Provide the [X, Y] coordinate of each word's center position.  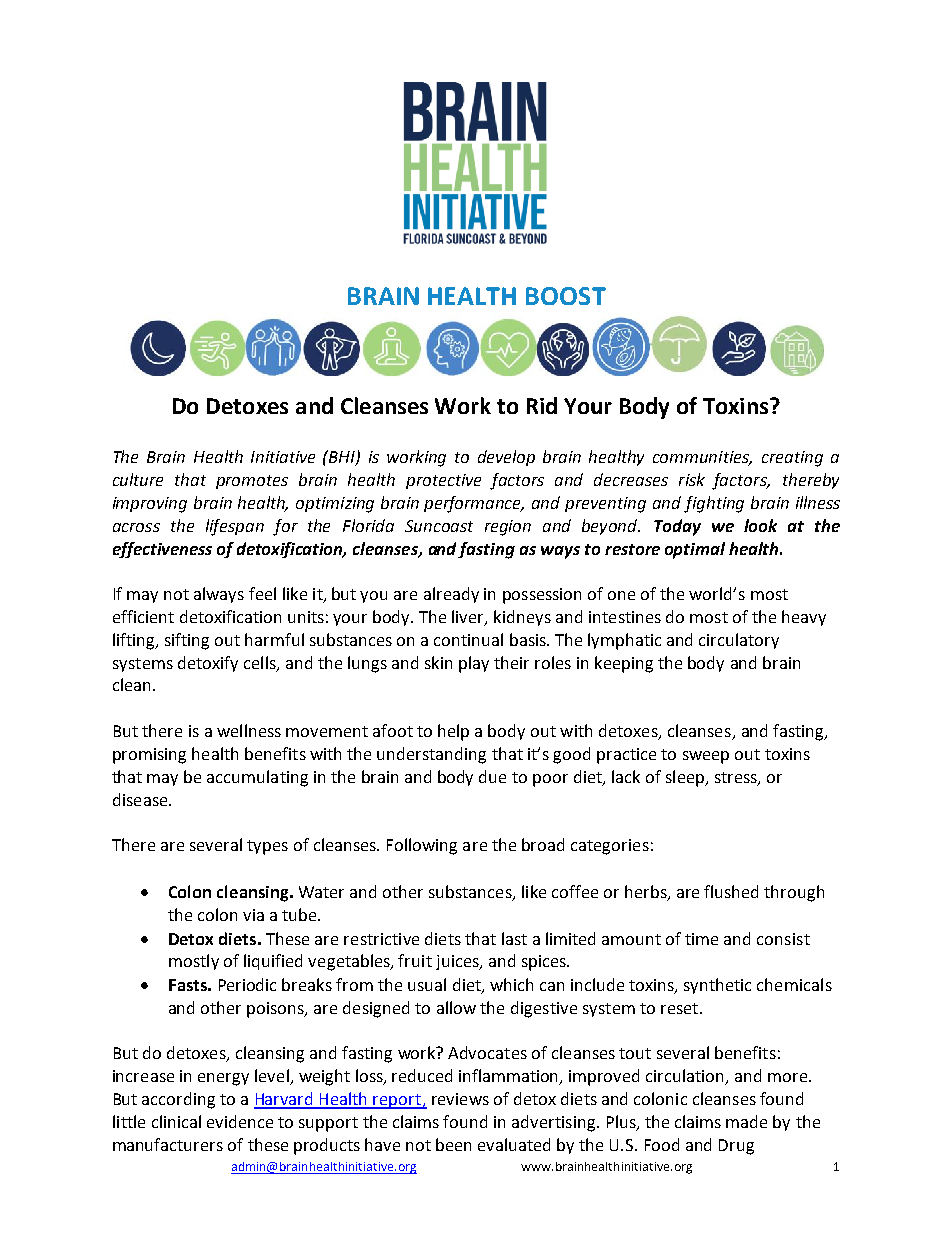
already [451, 595]
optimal [695, 550]
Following [422, 846]
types [267, 847]
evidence [240, 1121]
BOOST [566, 296]
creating [792, 459]
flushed [731, 891]
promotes [252, 482]
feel [262, 593]
